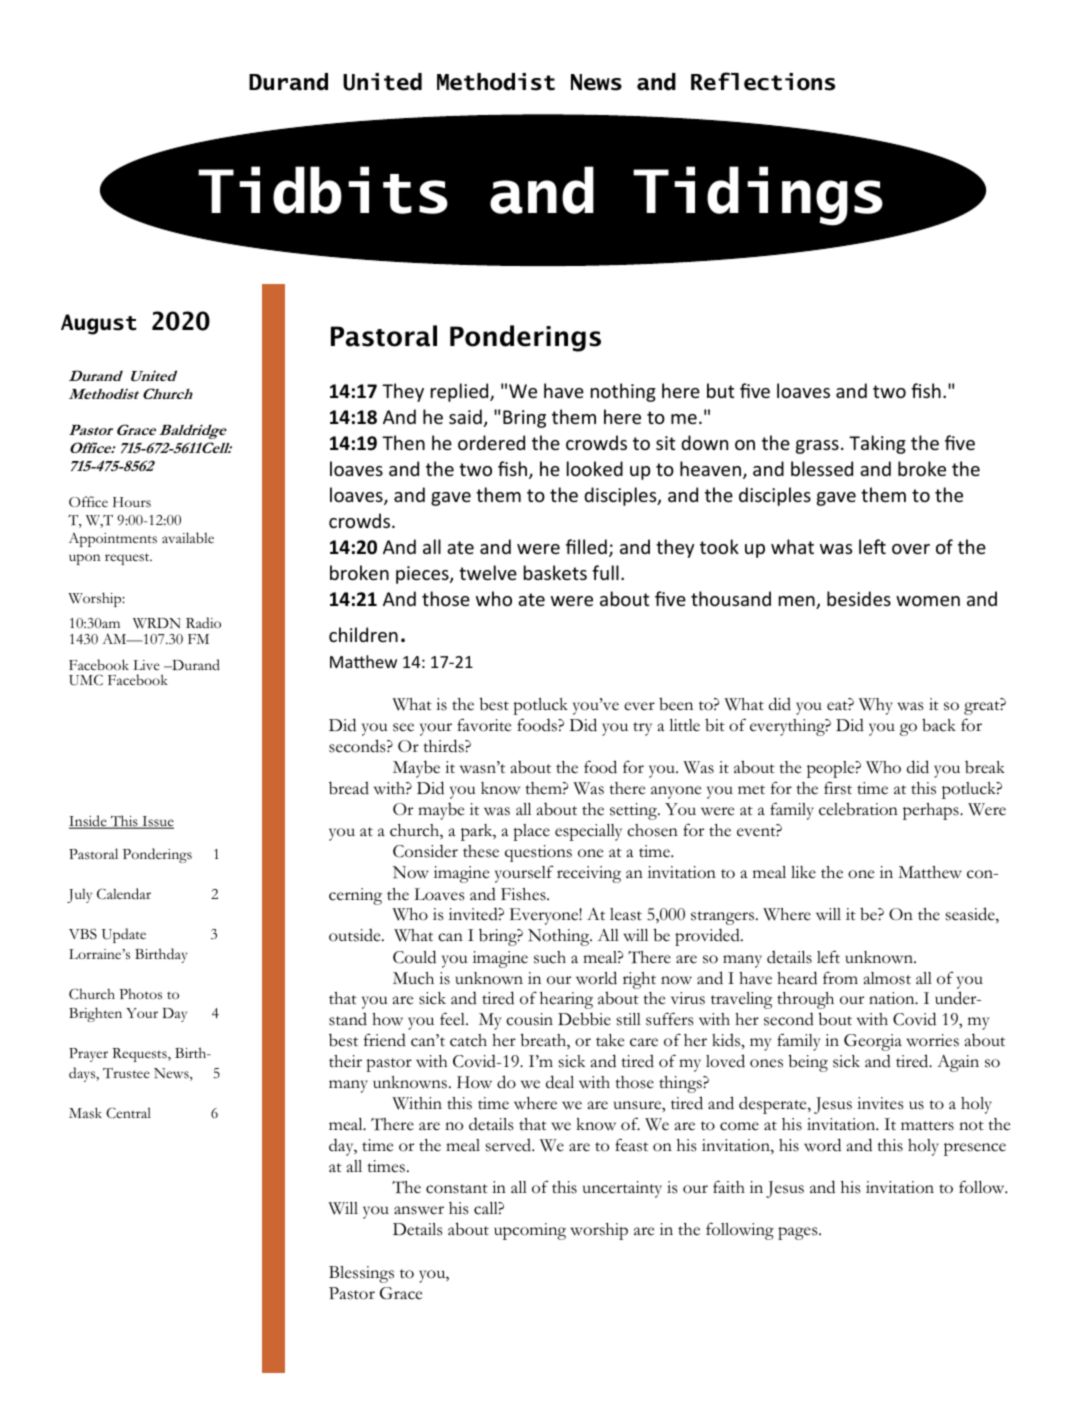 Image resolution: width=1086 pixels, height=1405 pixels. What do you see at coordinates (484, 725) in the screenshot?
I see `favorite` at bounding box center [484, 725].
